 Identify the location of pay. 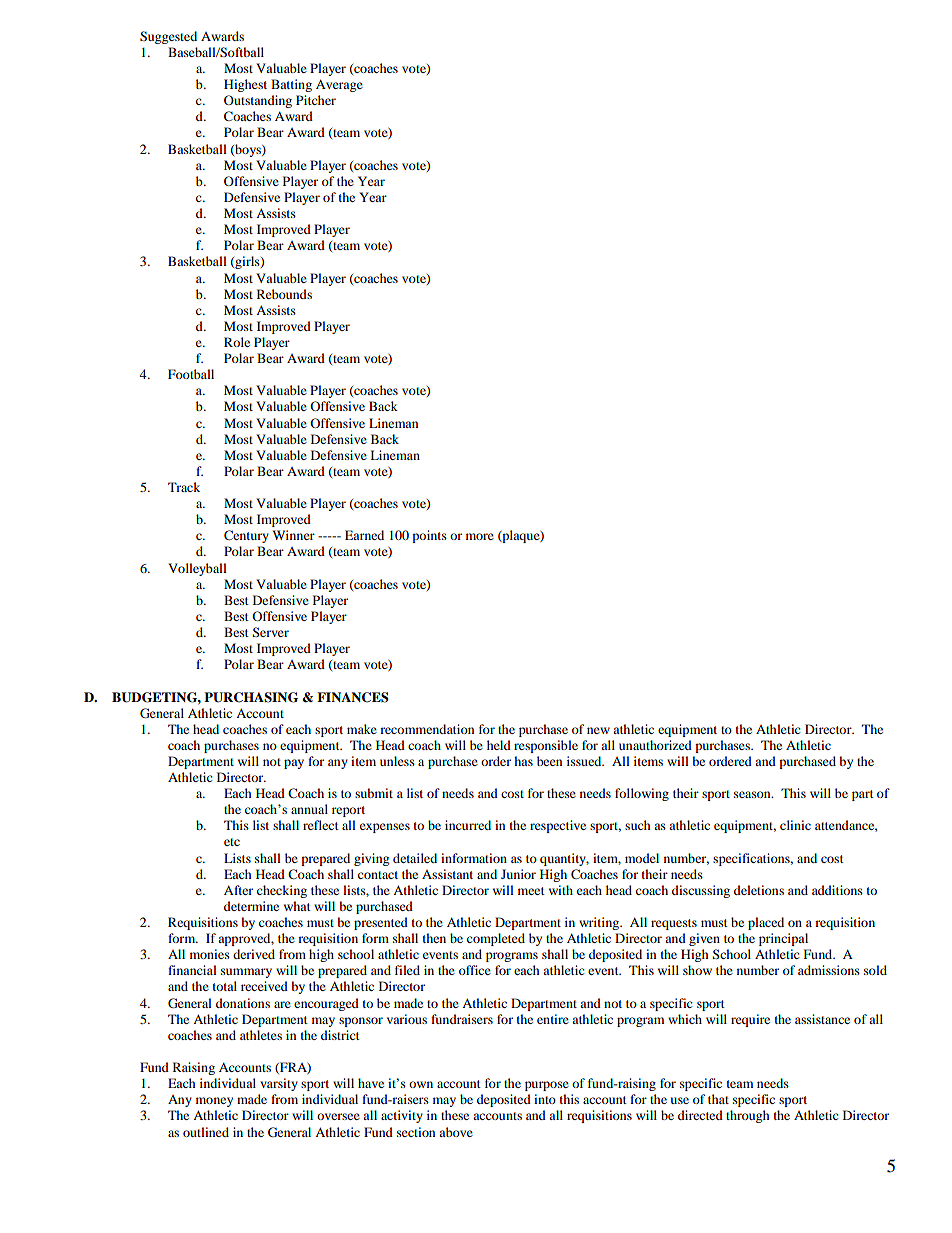
(294, 764).
